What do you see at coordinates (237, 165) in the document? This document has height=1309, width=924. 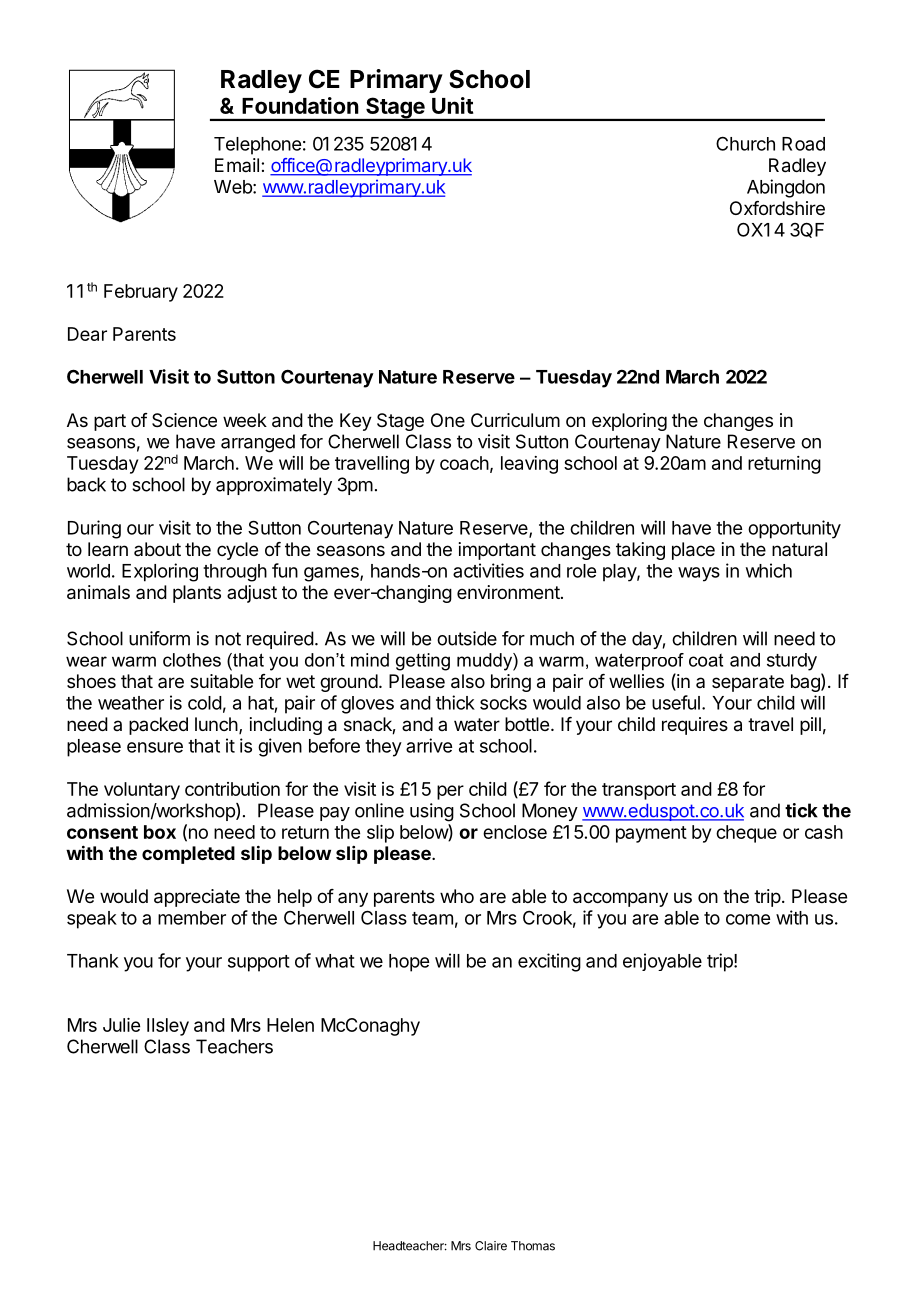 I see `Email` at bounding box center [237, 165].
